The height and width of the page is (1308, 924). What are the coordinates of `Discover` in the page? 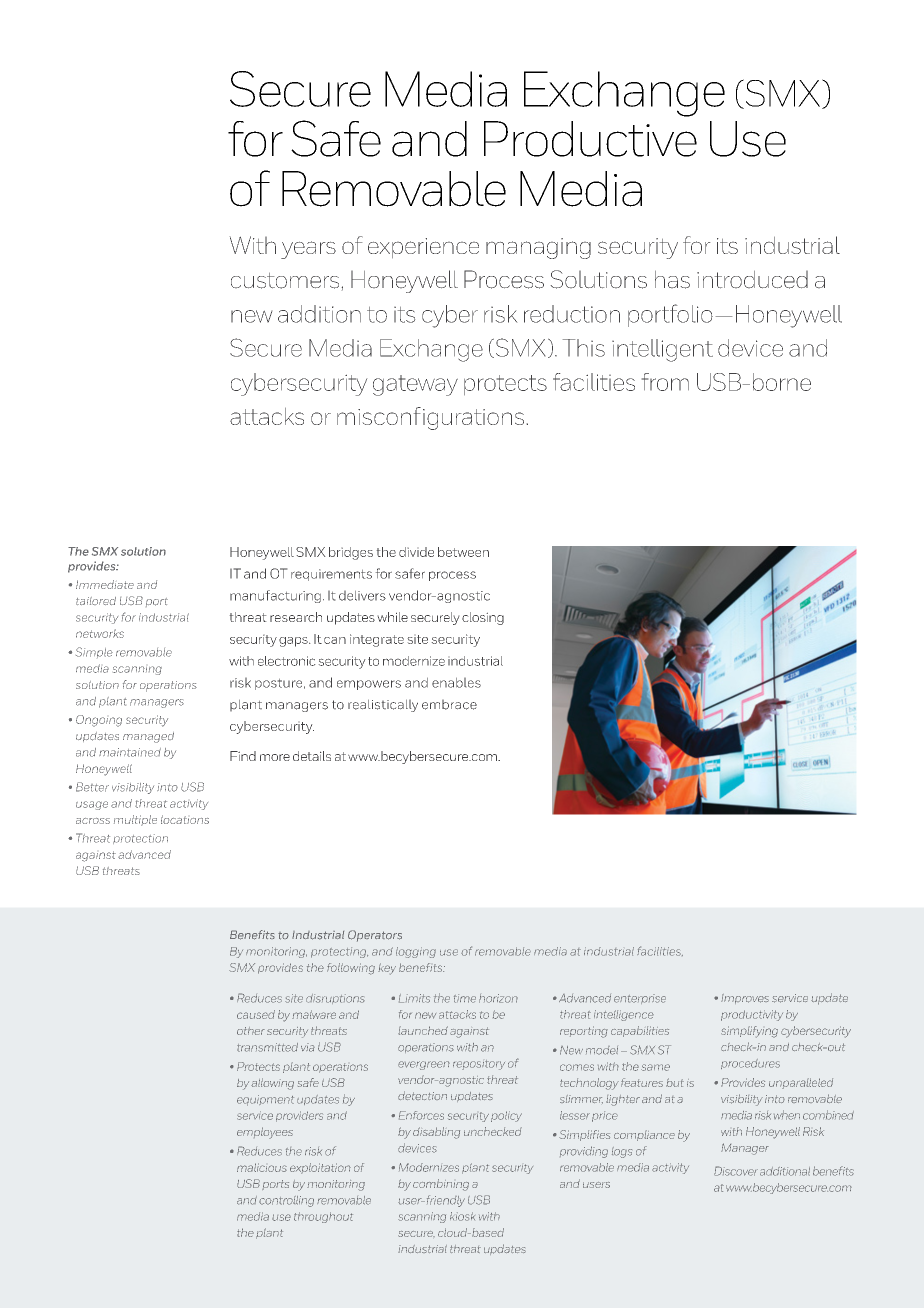 It's located at (736, 1171).
